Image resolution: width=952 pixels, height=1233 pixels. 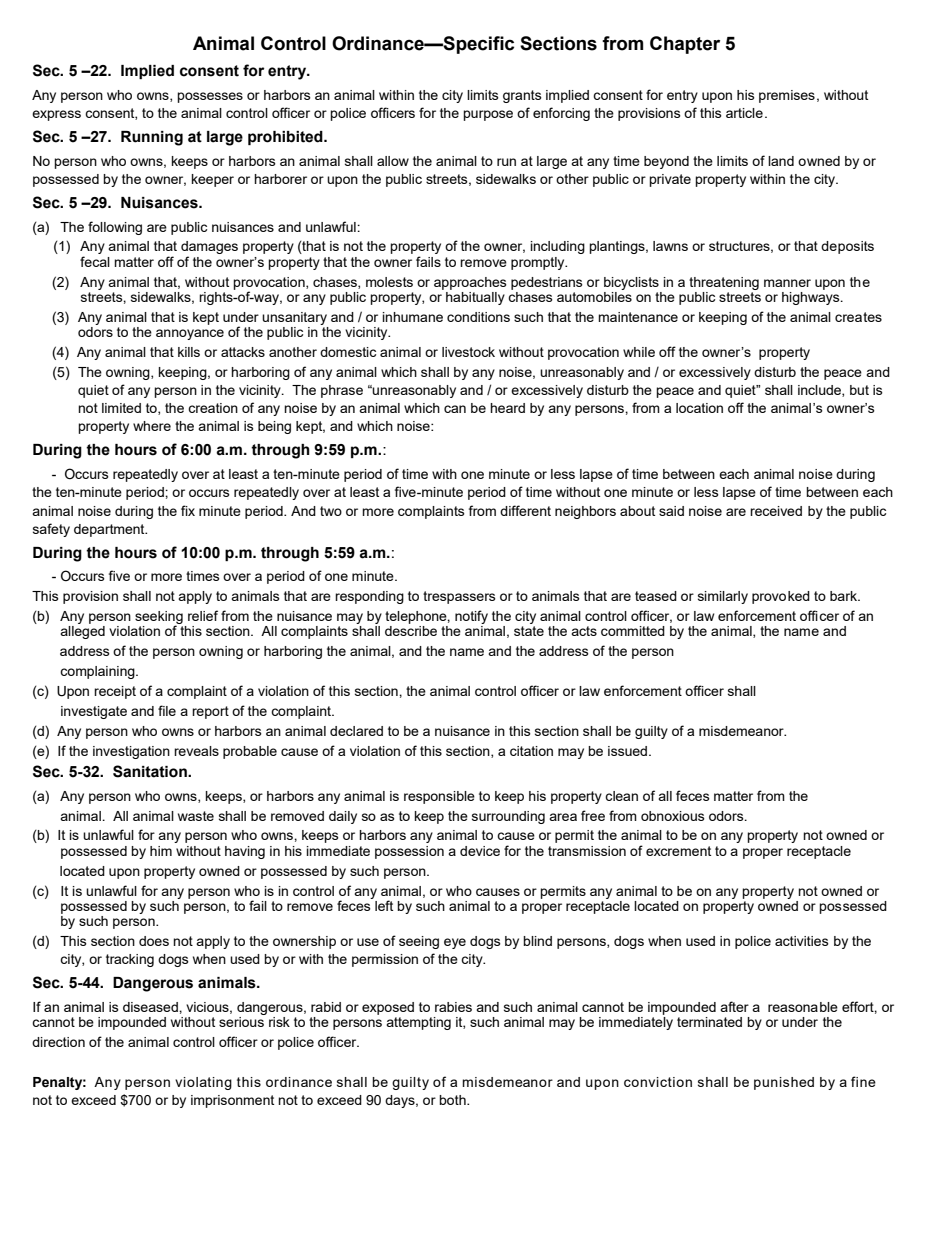 What do you see at coordinates (121, 408) in the screenshot?
I see `limited` at bounding box center [121, 408].
